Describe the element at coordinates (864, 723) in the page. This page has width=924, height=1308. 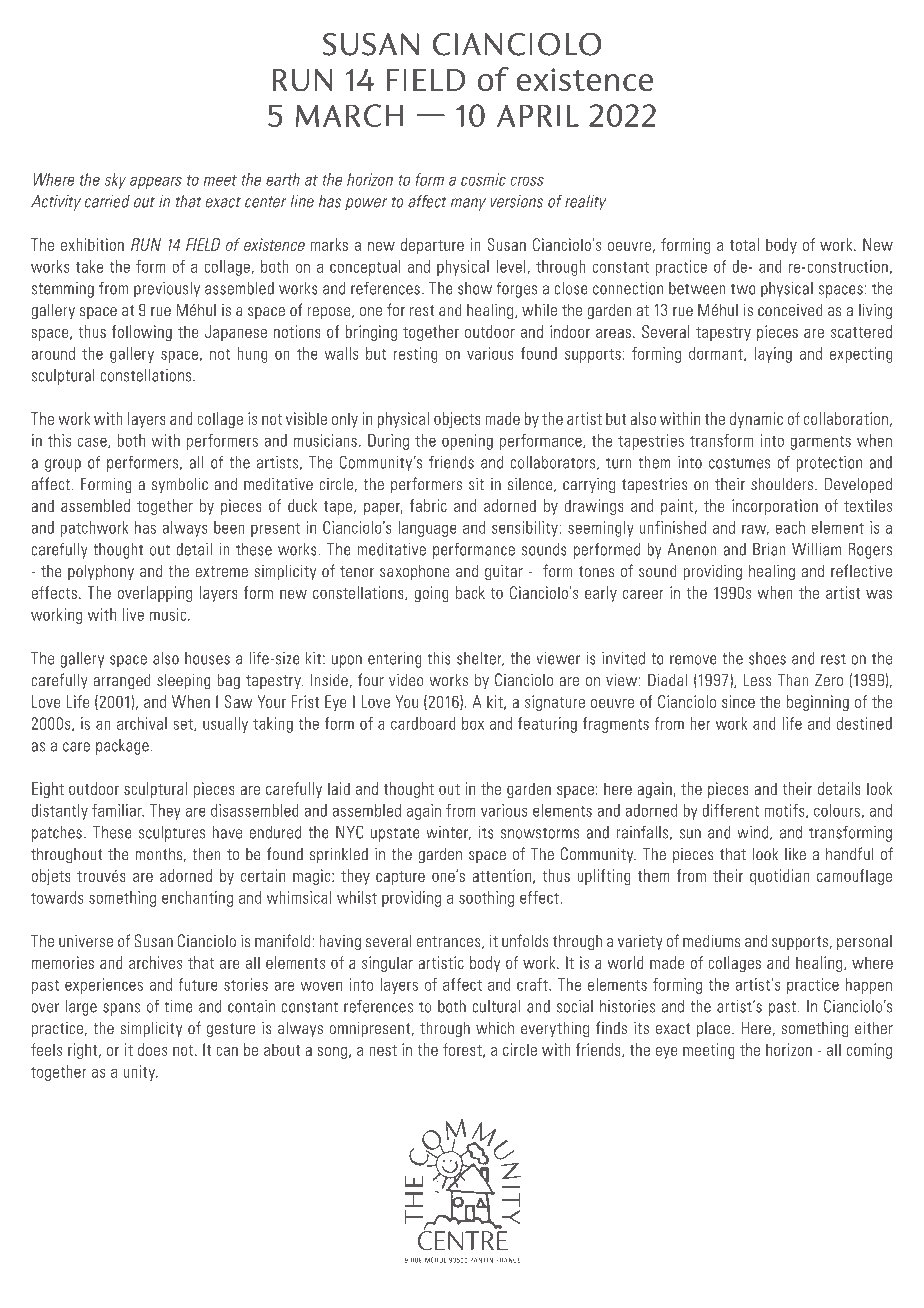
I see `destined` at that location.
